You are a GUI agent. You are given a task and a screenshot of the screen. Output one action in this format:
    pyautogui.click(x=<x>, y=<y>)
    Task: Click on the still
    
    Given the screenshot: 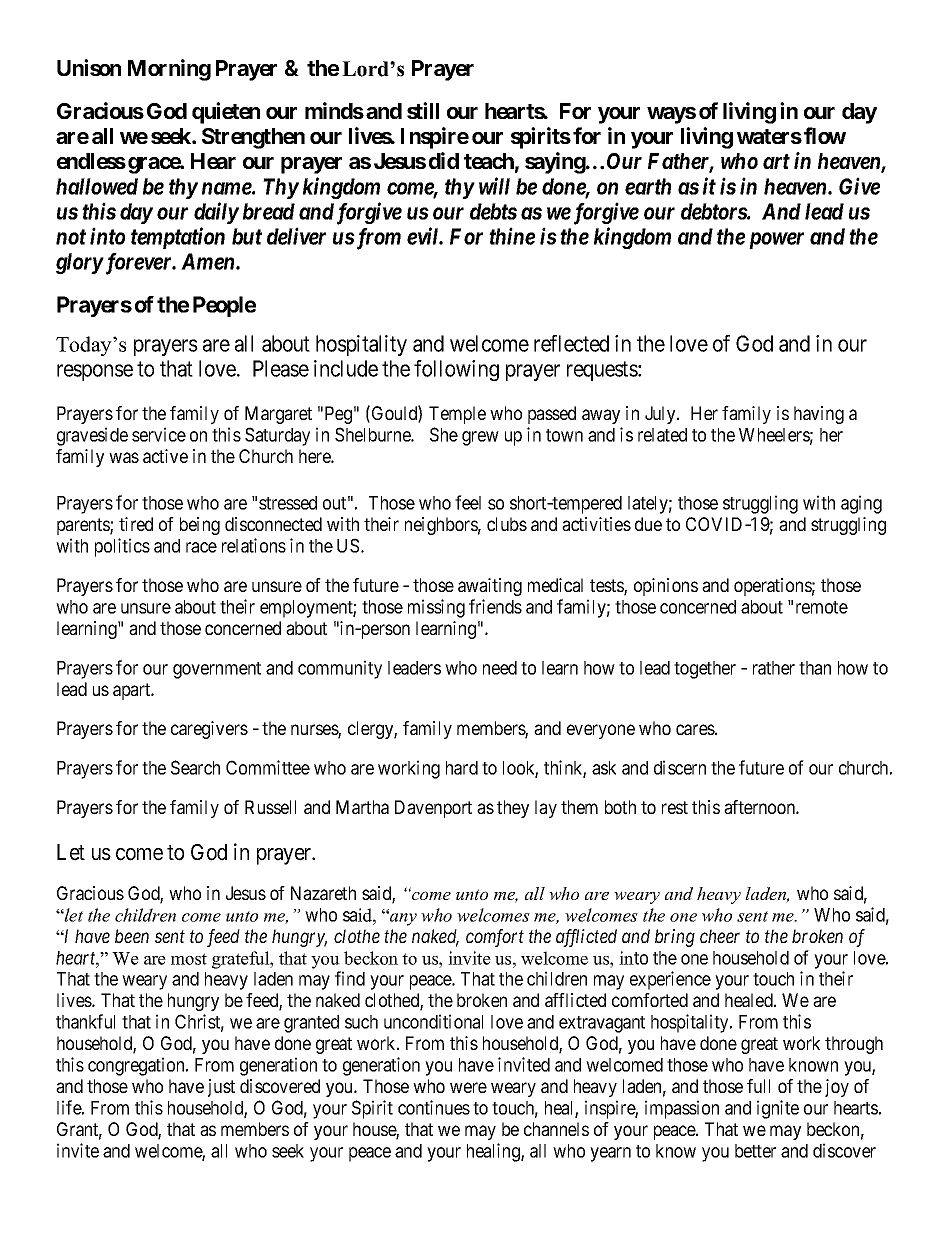 What is the action you would take?
    pyautogui.click(x=423, y=110)
